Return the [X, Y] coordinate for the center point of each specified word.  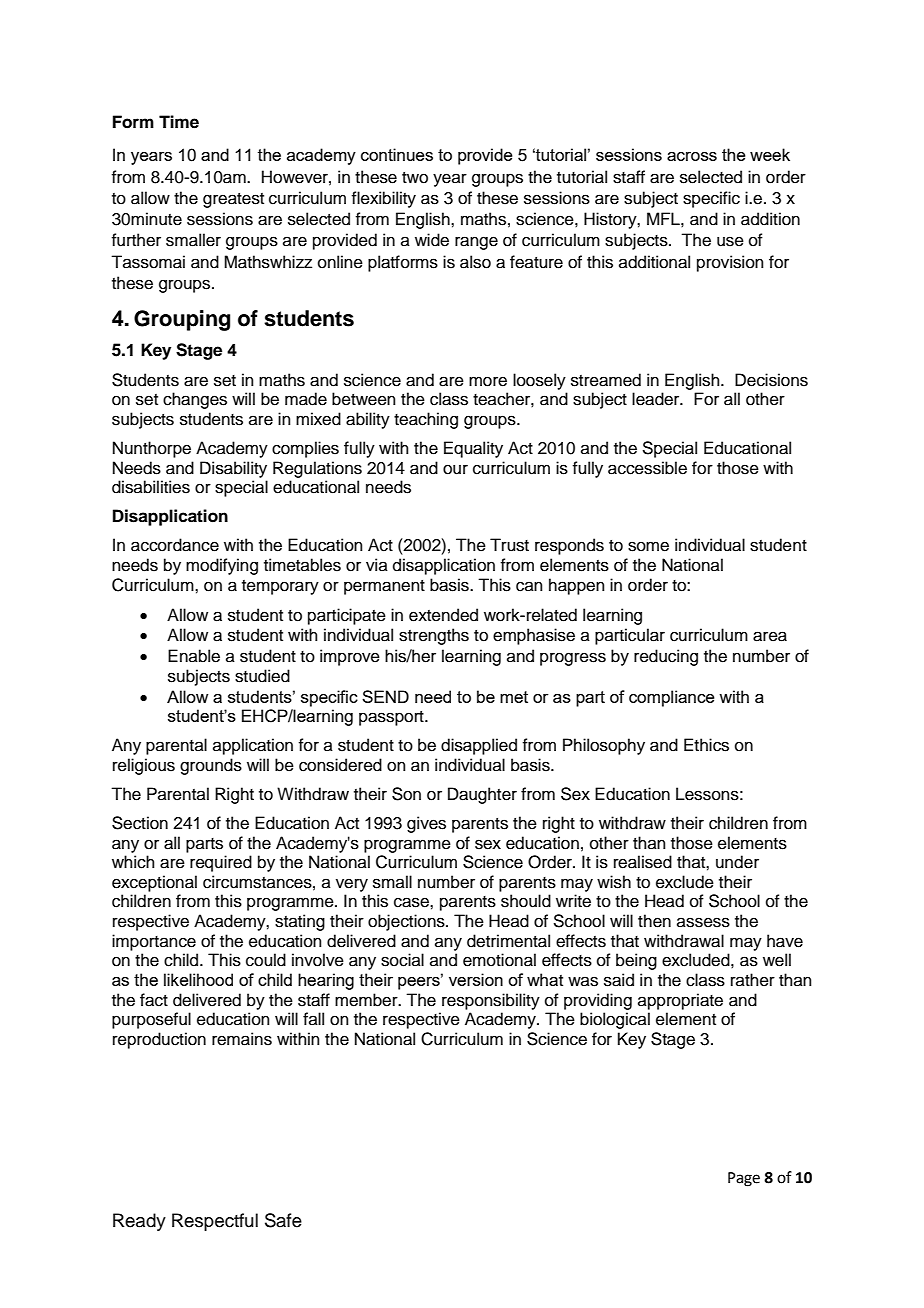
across [692, 156]
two [415, 178]
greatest [233, 200]
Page [744, 1179]
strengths [434, 636]
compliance [672, 698]
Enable [194, 656]
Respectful [215, 1222]
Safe [283, 1220]
